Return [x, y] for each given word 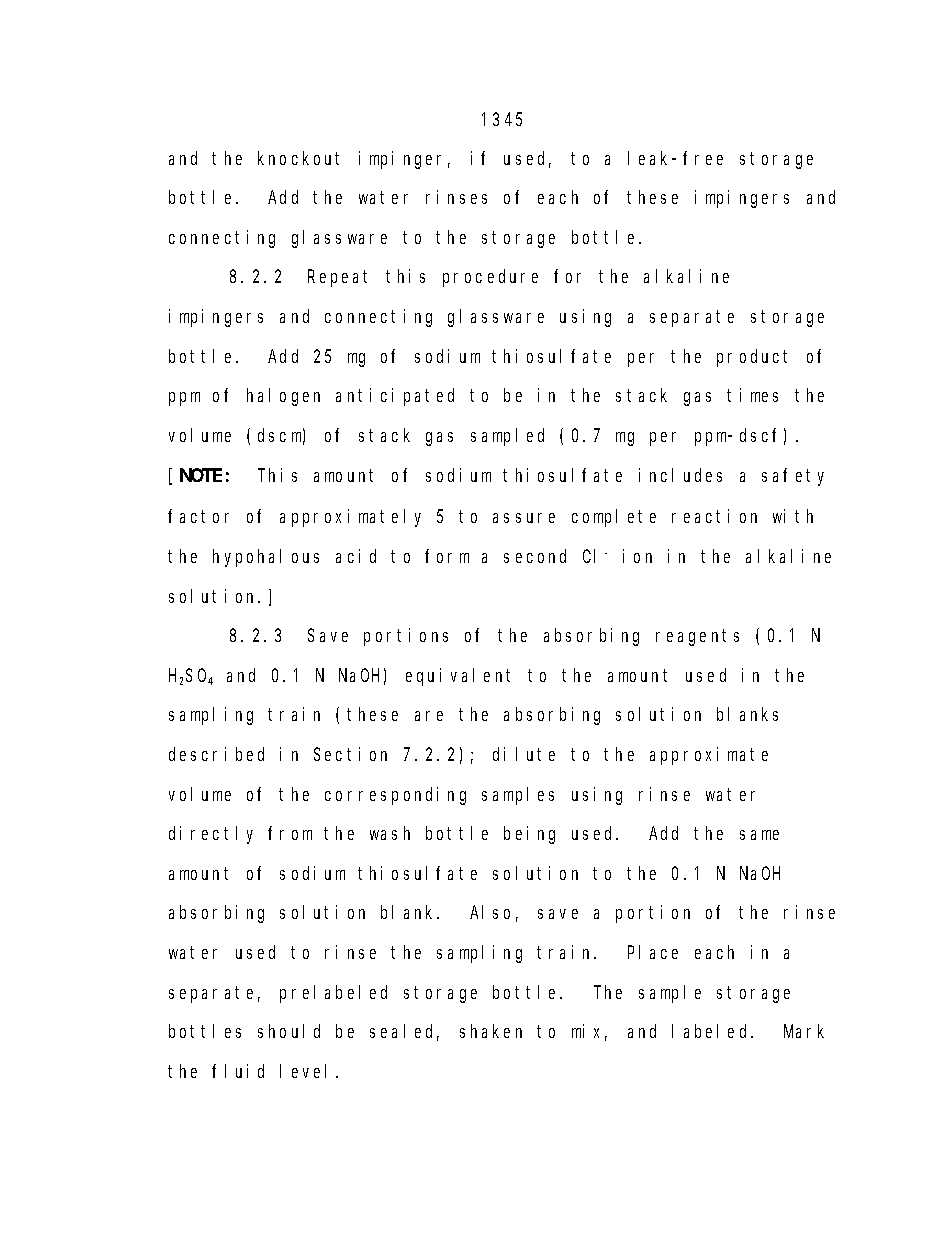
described [216, 754]
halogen [283, 397]
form [447, 556]
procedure [490, 278]
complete [614, 518]
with [793, 516]
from [290, 833]
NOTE [201, 475]
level [308, 1071]
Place [653, 952]
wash [390, 833]
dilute [524, 754]
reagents [697, 638]
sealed [404, 1032]
